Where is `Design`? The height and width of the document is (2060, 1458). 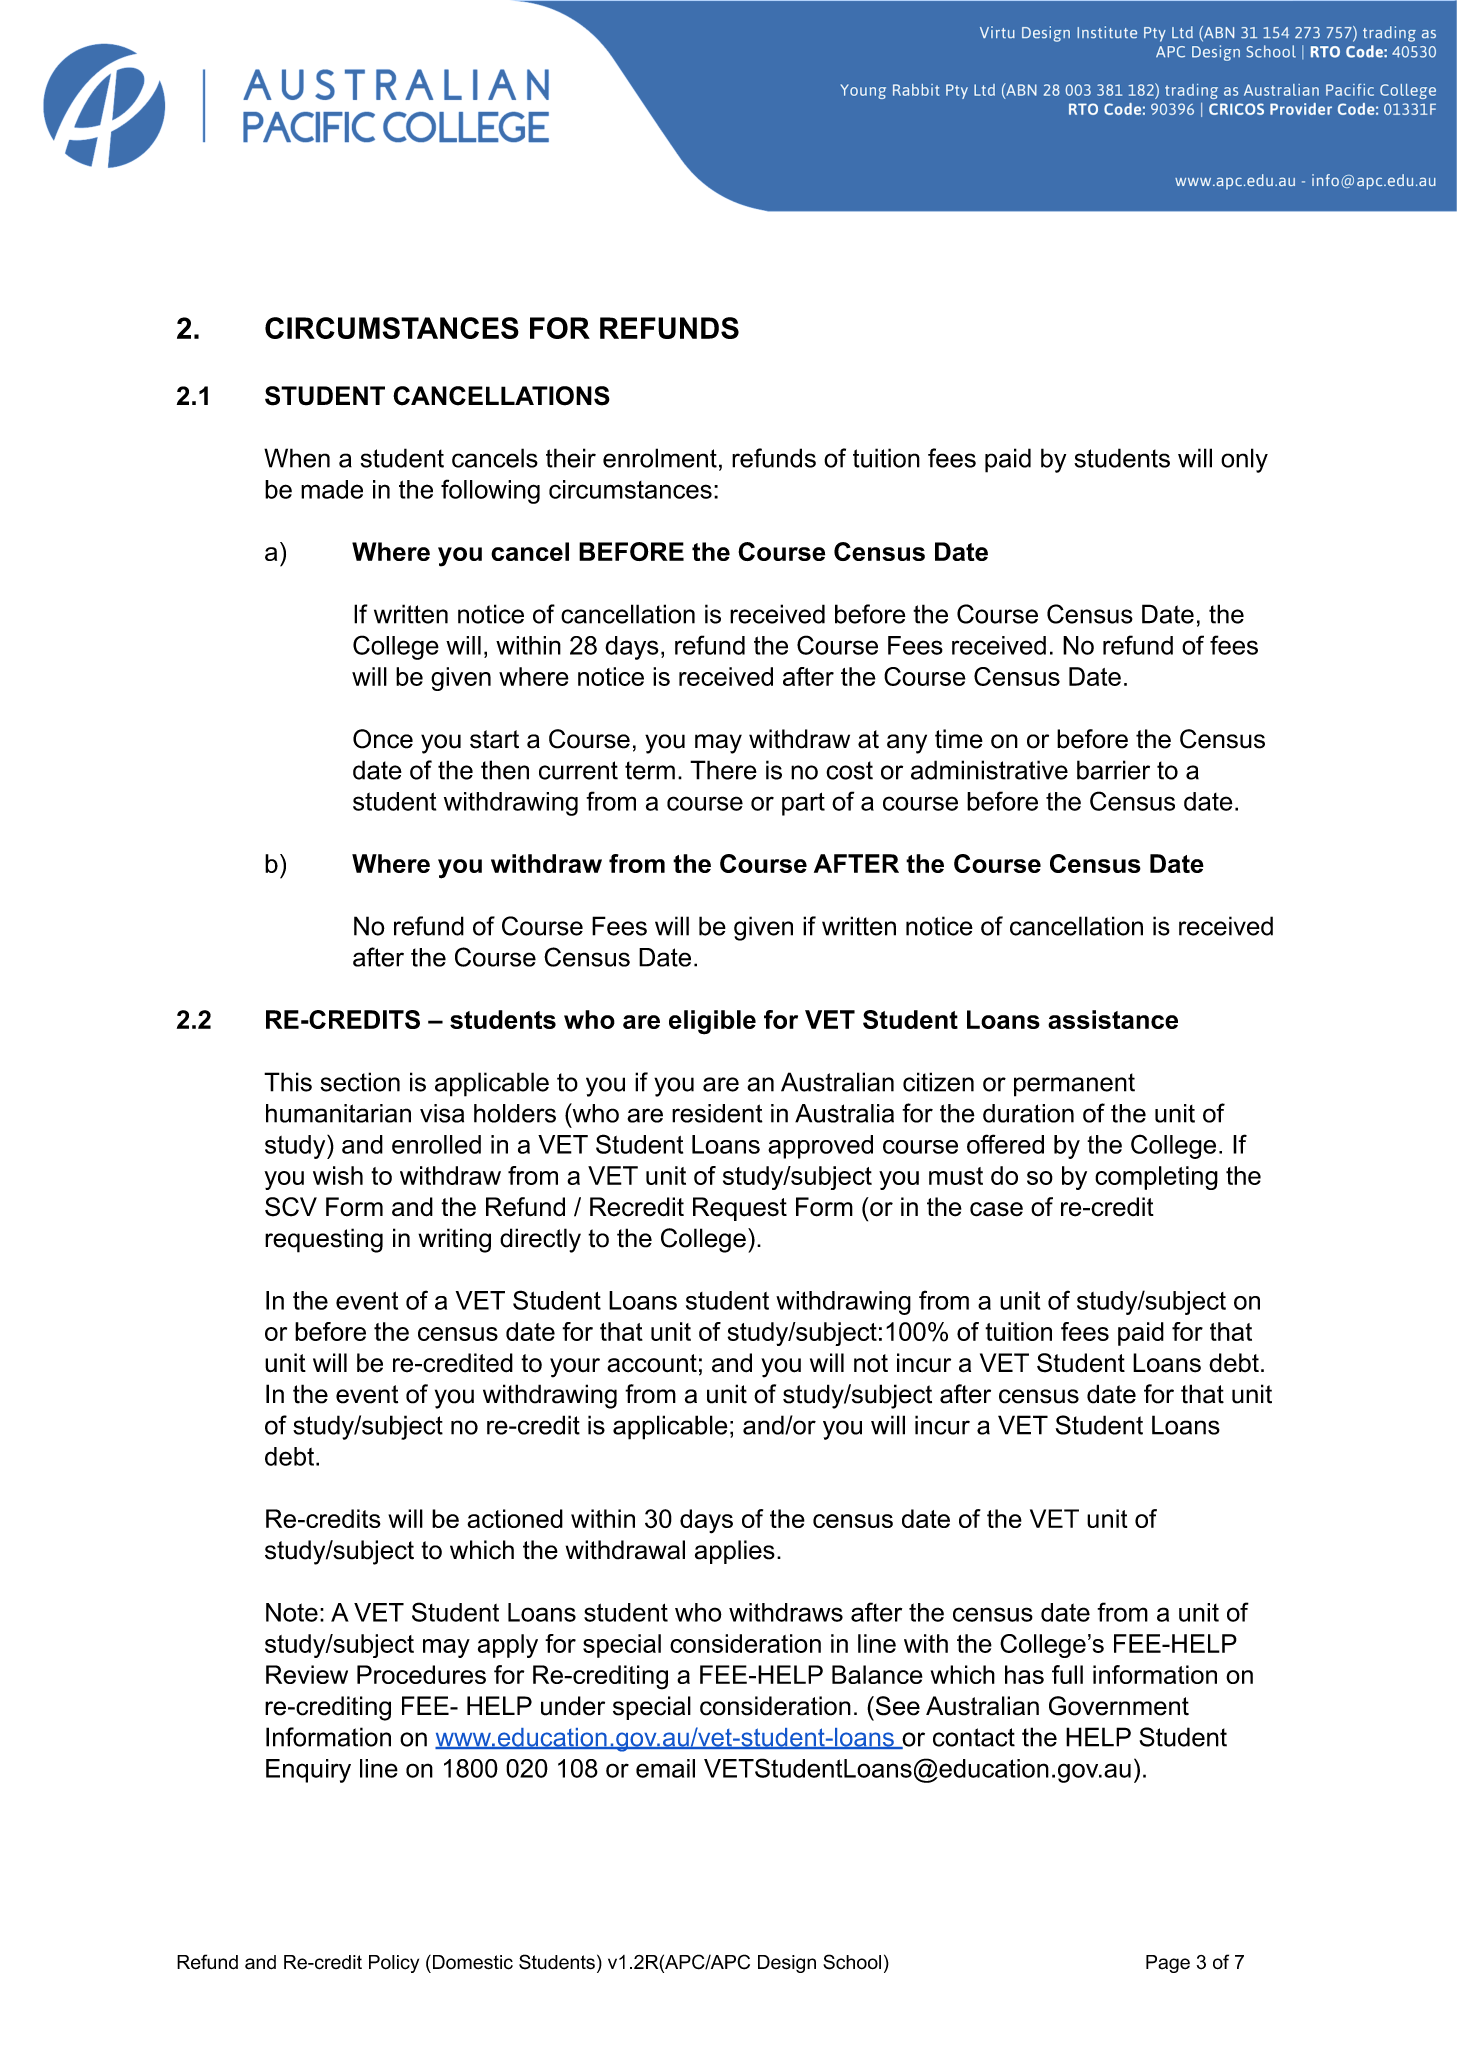 Design is located at coordinates (787, 1964).
